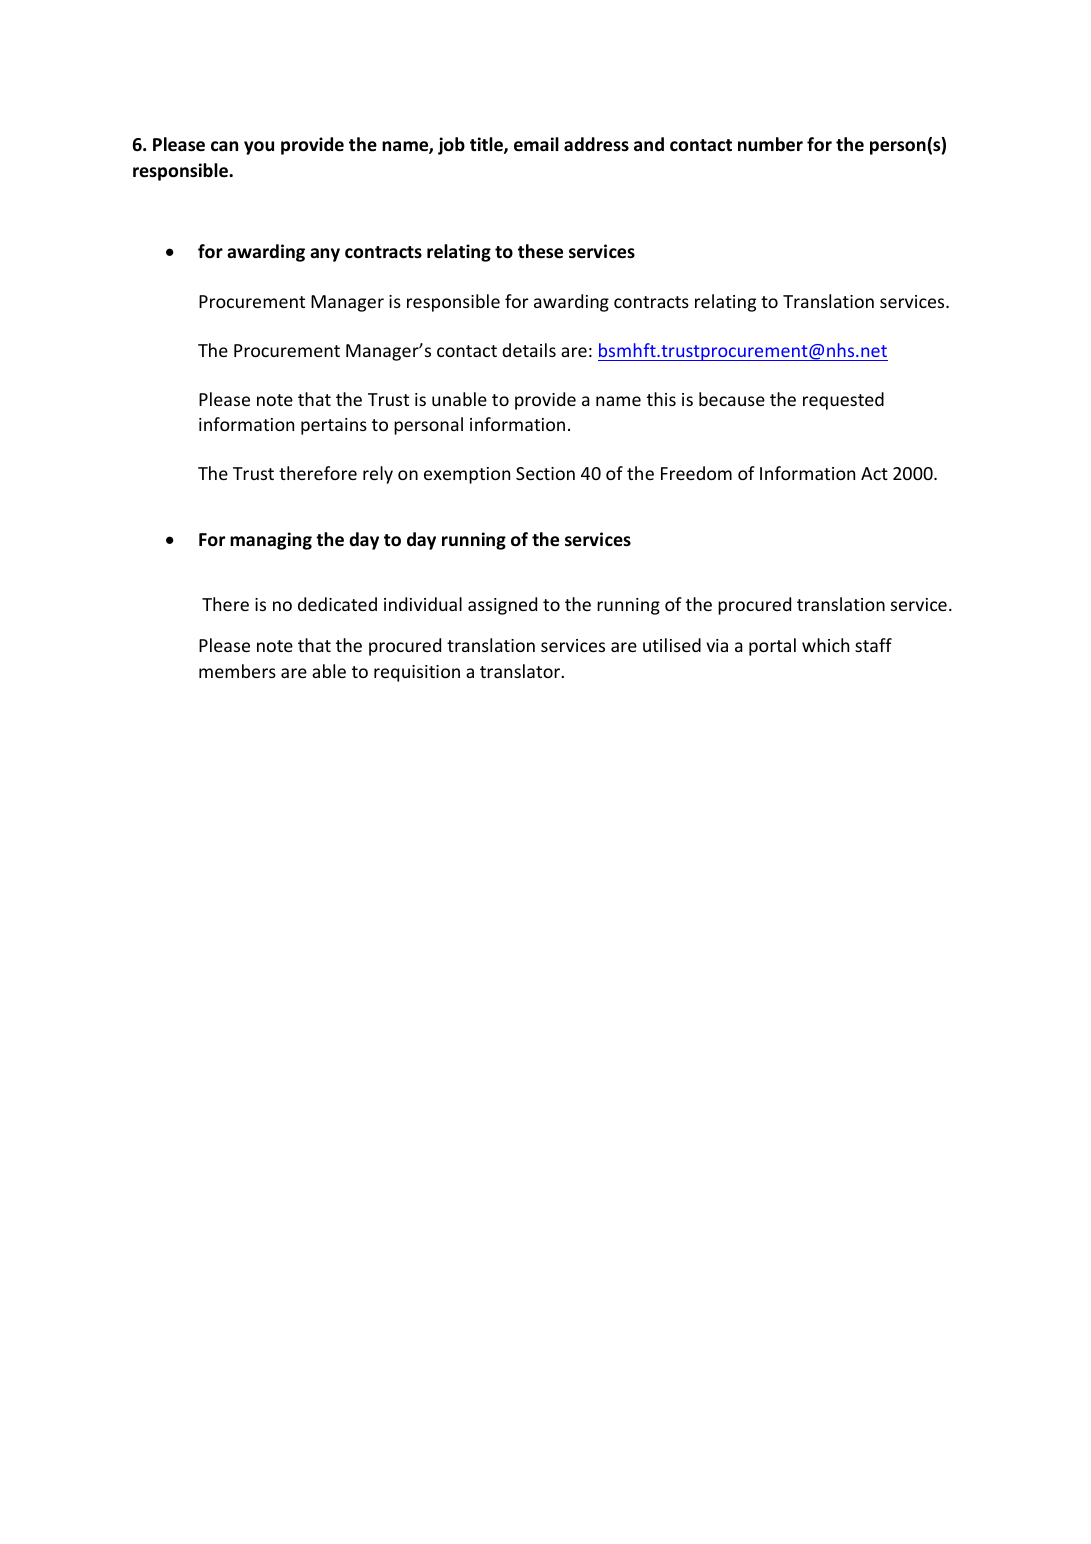 The height and width of the image is (1544, 1091). I want to click on portal, so click(772, 647).
